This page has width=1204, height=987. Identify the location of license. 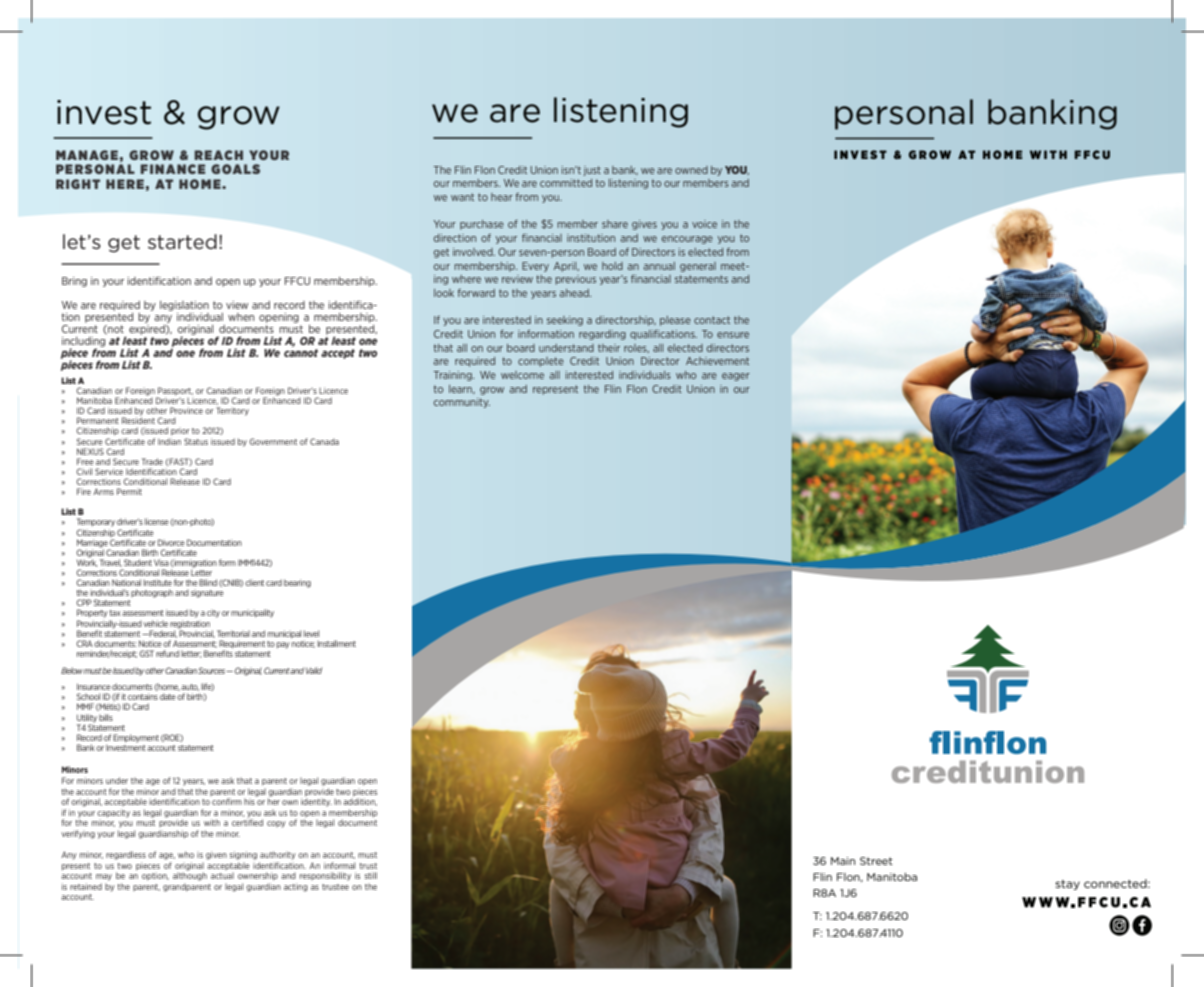
(157, 521).
